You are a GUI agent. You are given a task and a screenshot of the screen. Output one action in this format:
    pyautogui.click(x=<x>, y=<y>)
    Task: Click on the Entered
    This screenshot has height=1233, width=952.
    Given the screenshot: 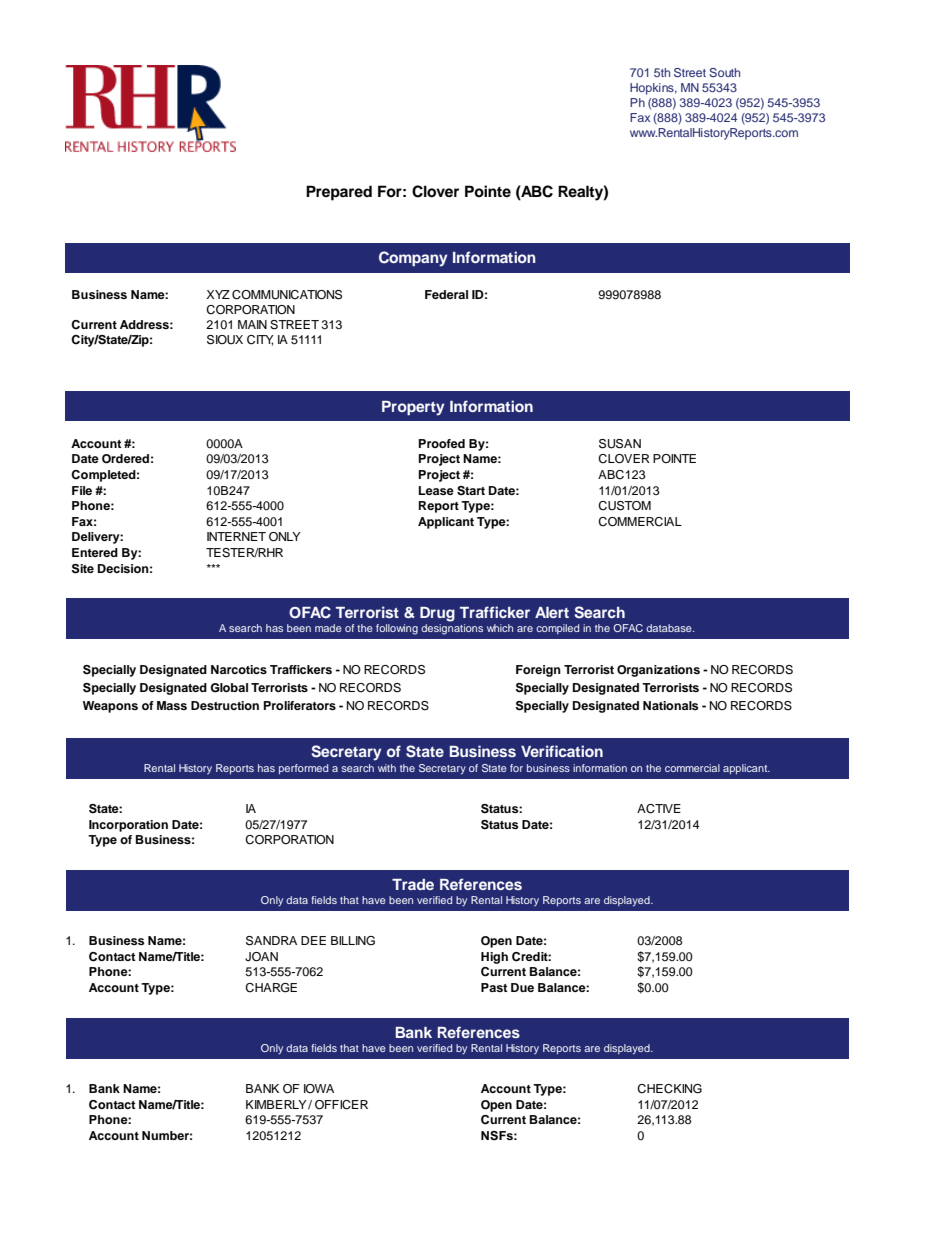 What is the action you would take?
    pyautogui.click(x=95, y=552)
